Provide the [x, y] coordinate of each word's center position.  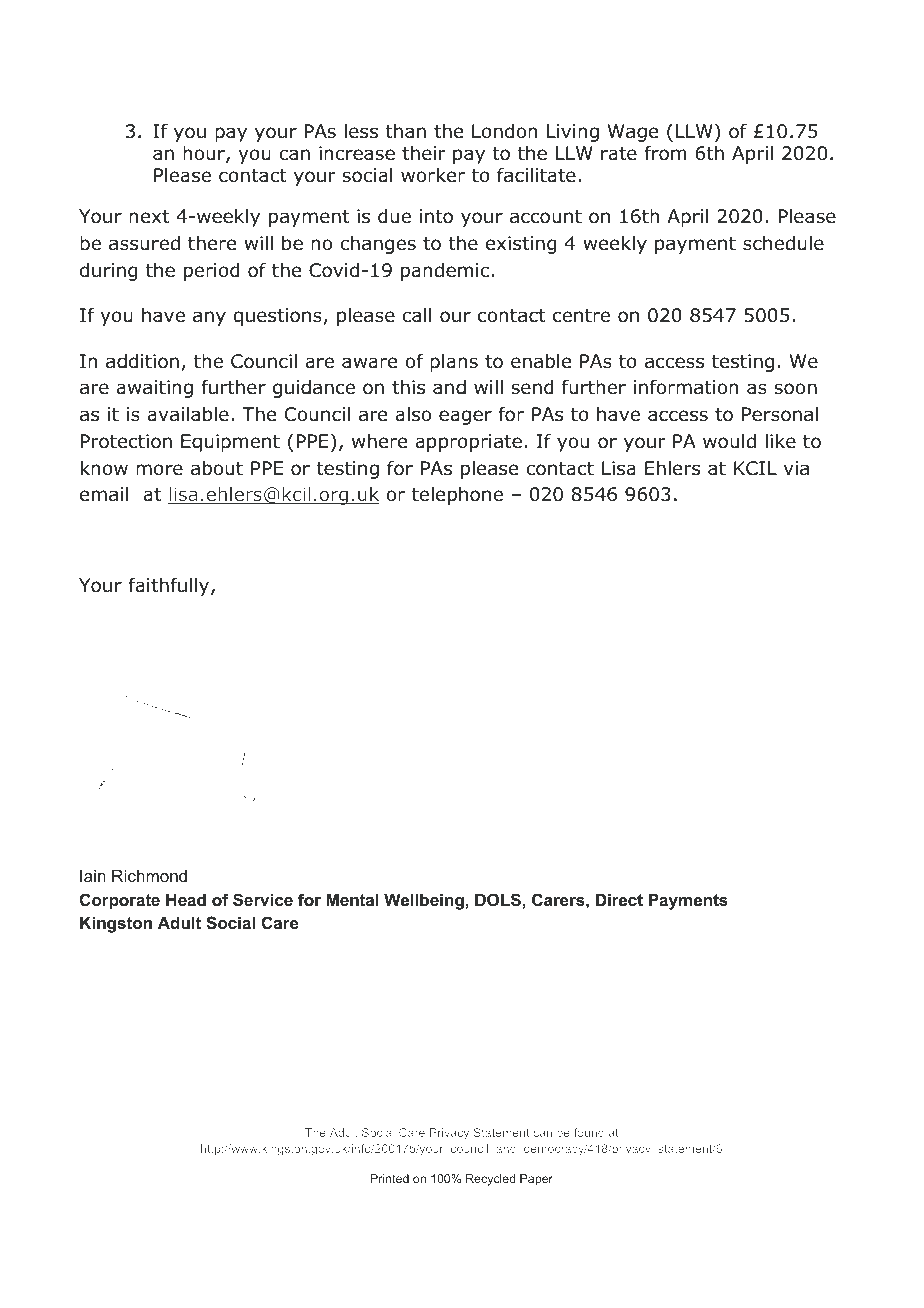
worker [433, 175]
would [729, 441]
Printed [390, 1178]
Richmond [149, 875]
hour [205, 154]
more [159, 470]
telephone [457, 496]
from [665, 153]
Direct [619, 899]
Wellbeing [424, 901]
